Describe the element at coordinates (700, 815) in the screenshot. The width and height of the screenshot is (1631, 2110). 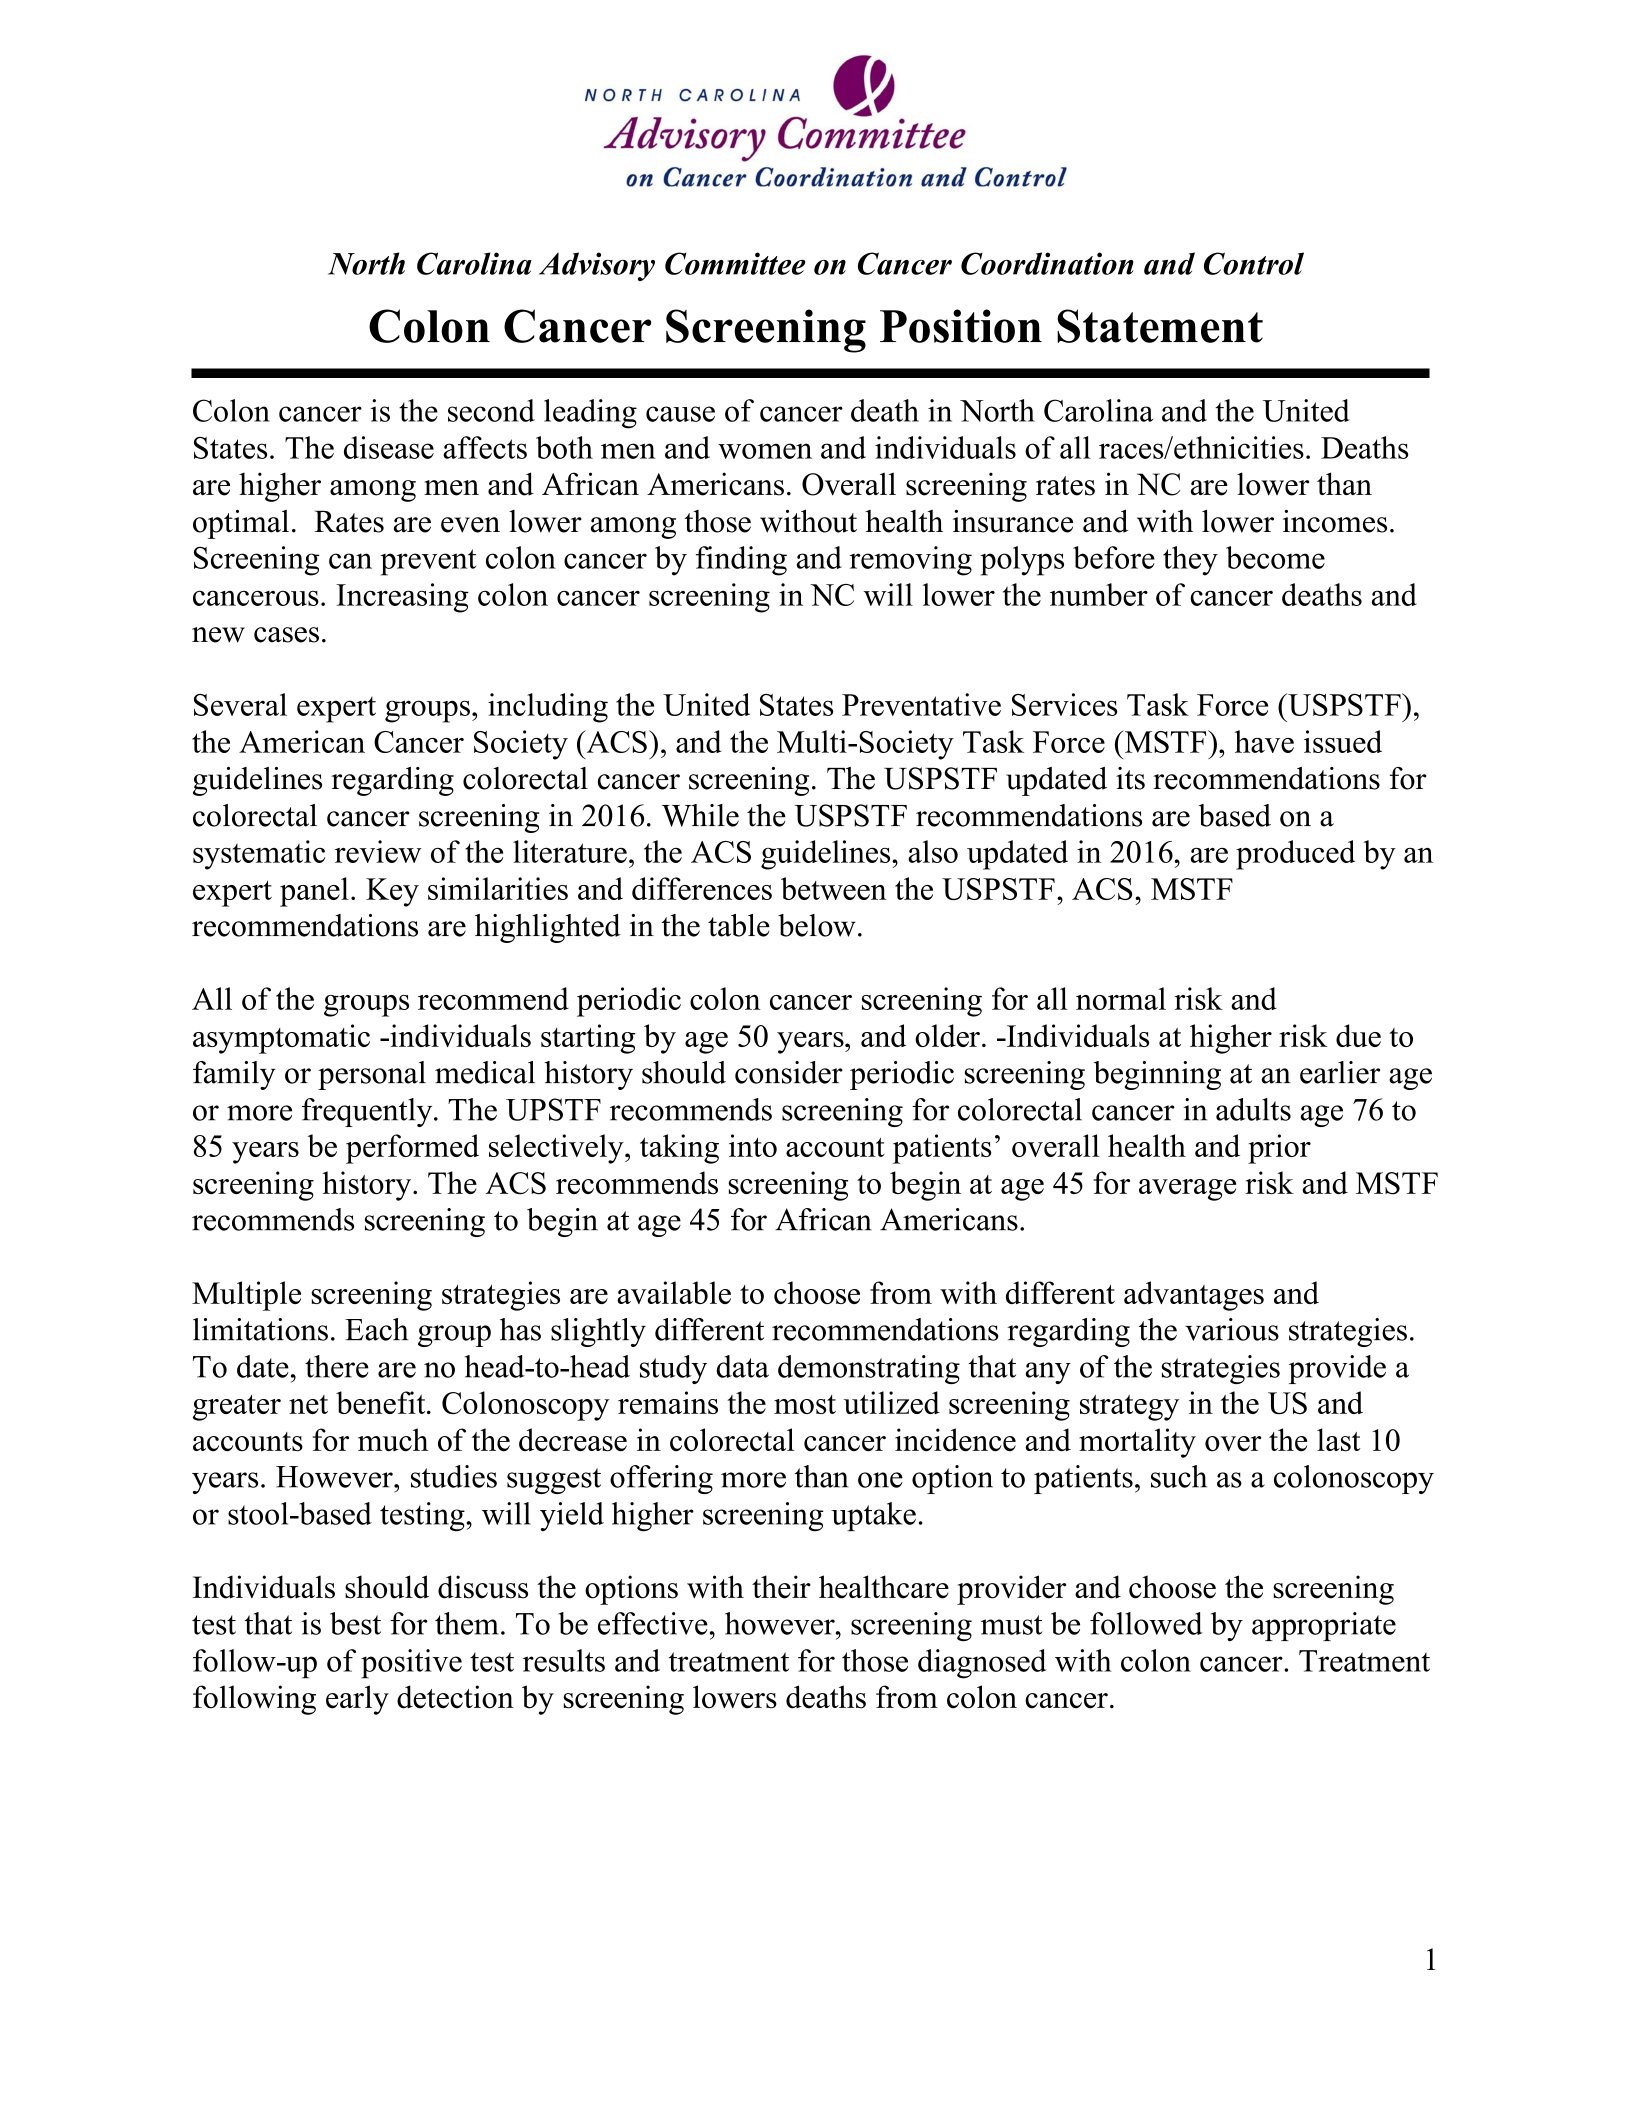
I see `While` at that location.
